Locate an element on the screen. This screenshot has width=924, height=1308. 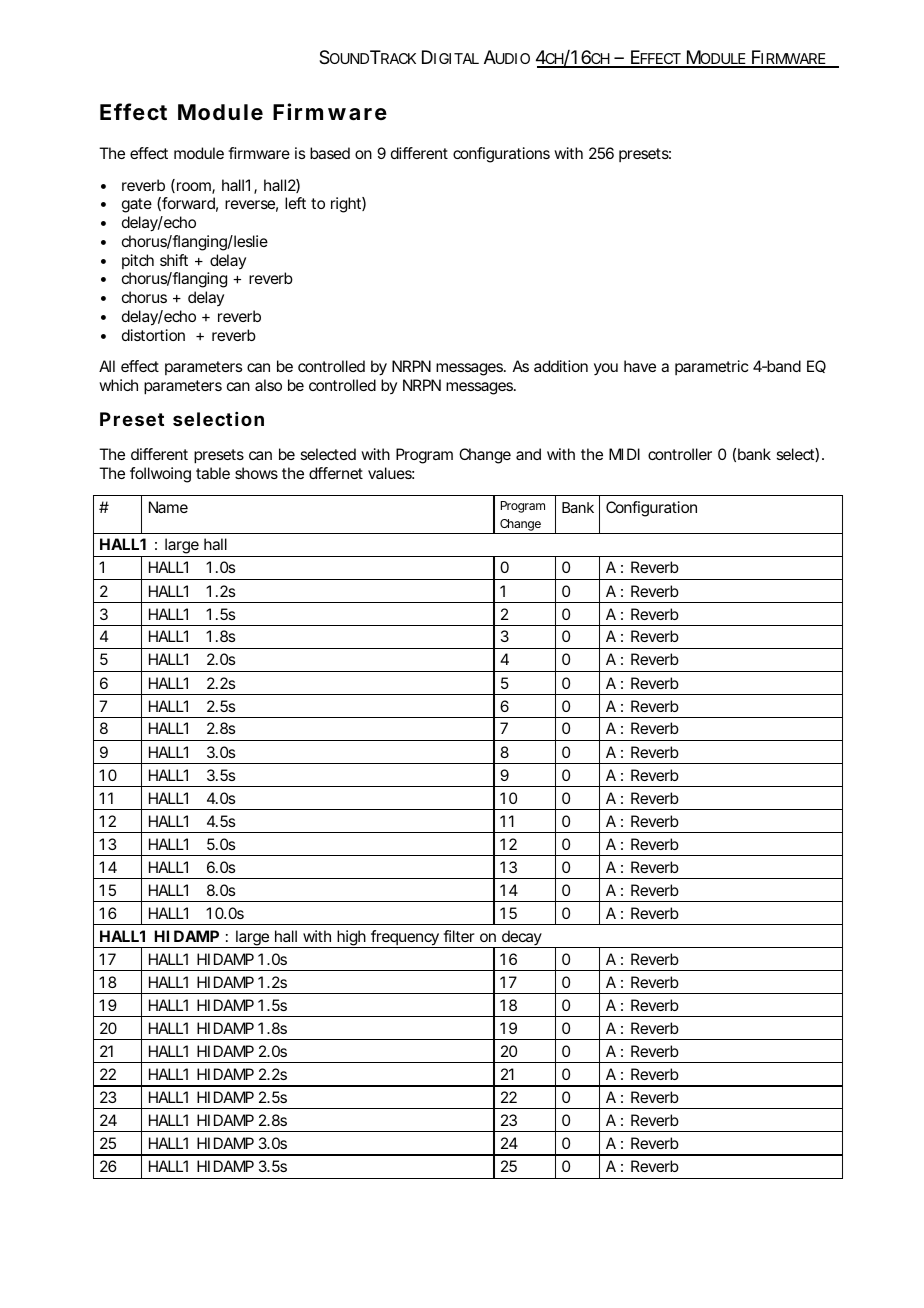
controller is located at coordinates (680, 454).
